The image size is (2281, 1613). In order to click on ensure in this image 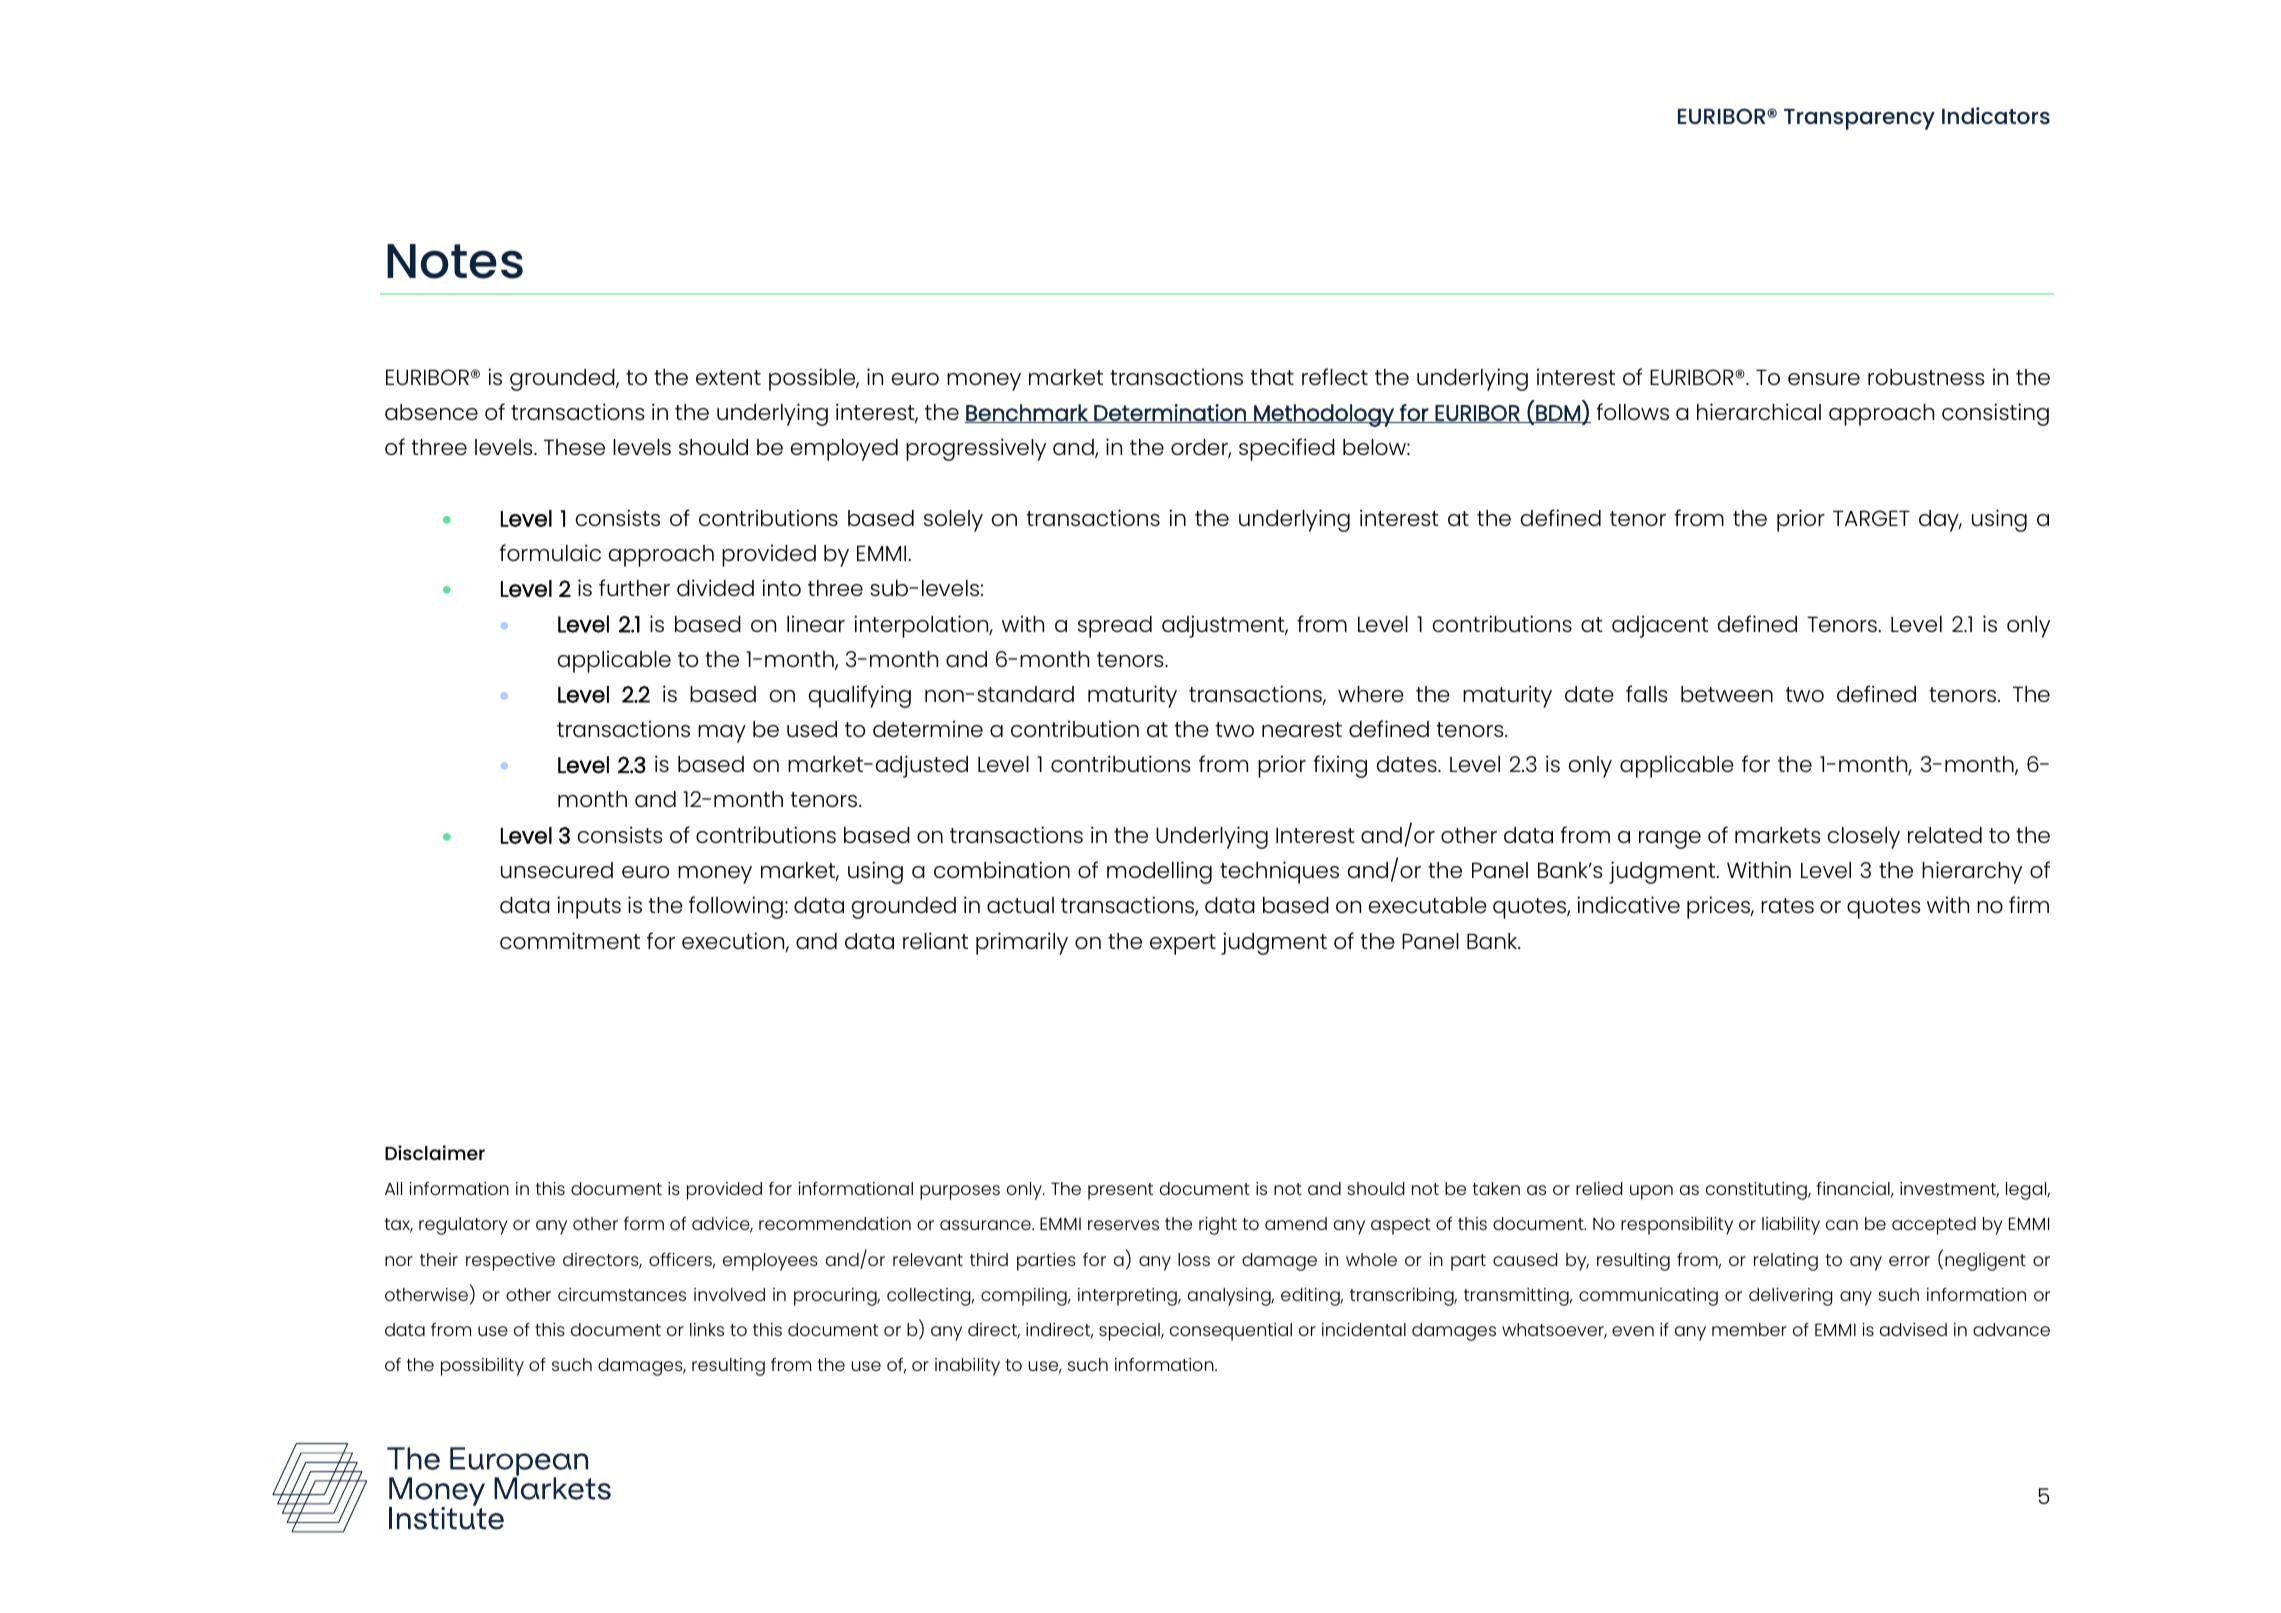, I will do `click(1824, 379)`.
